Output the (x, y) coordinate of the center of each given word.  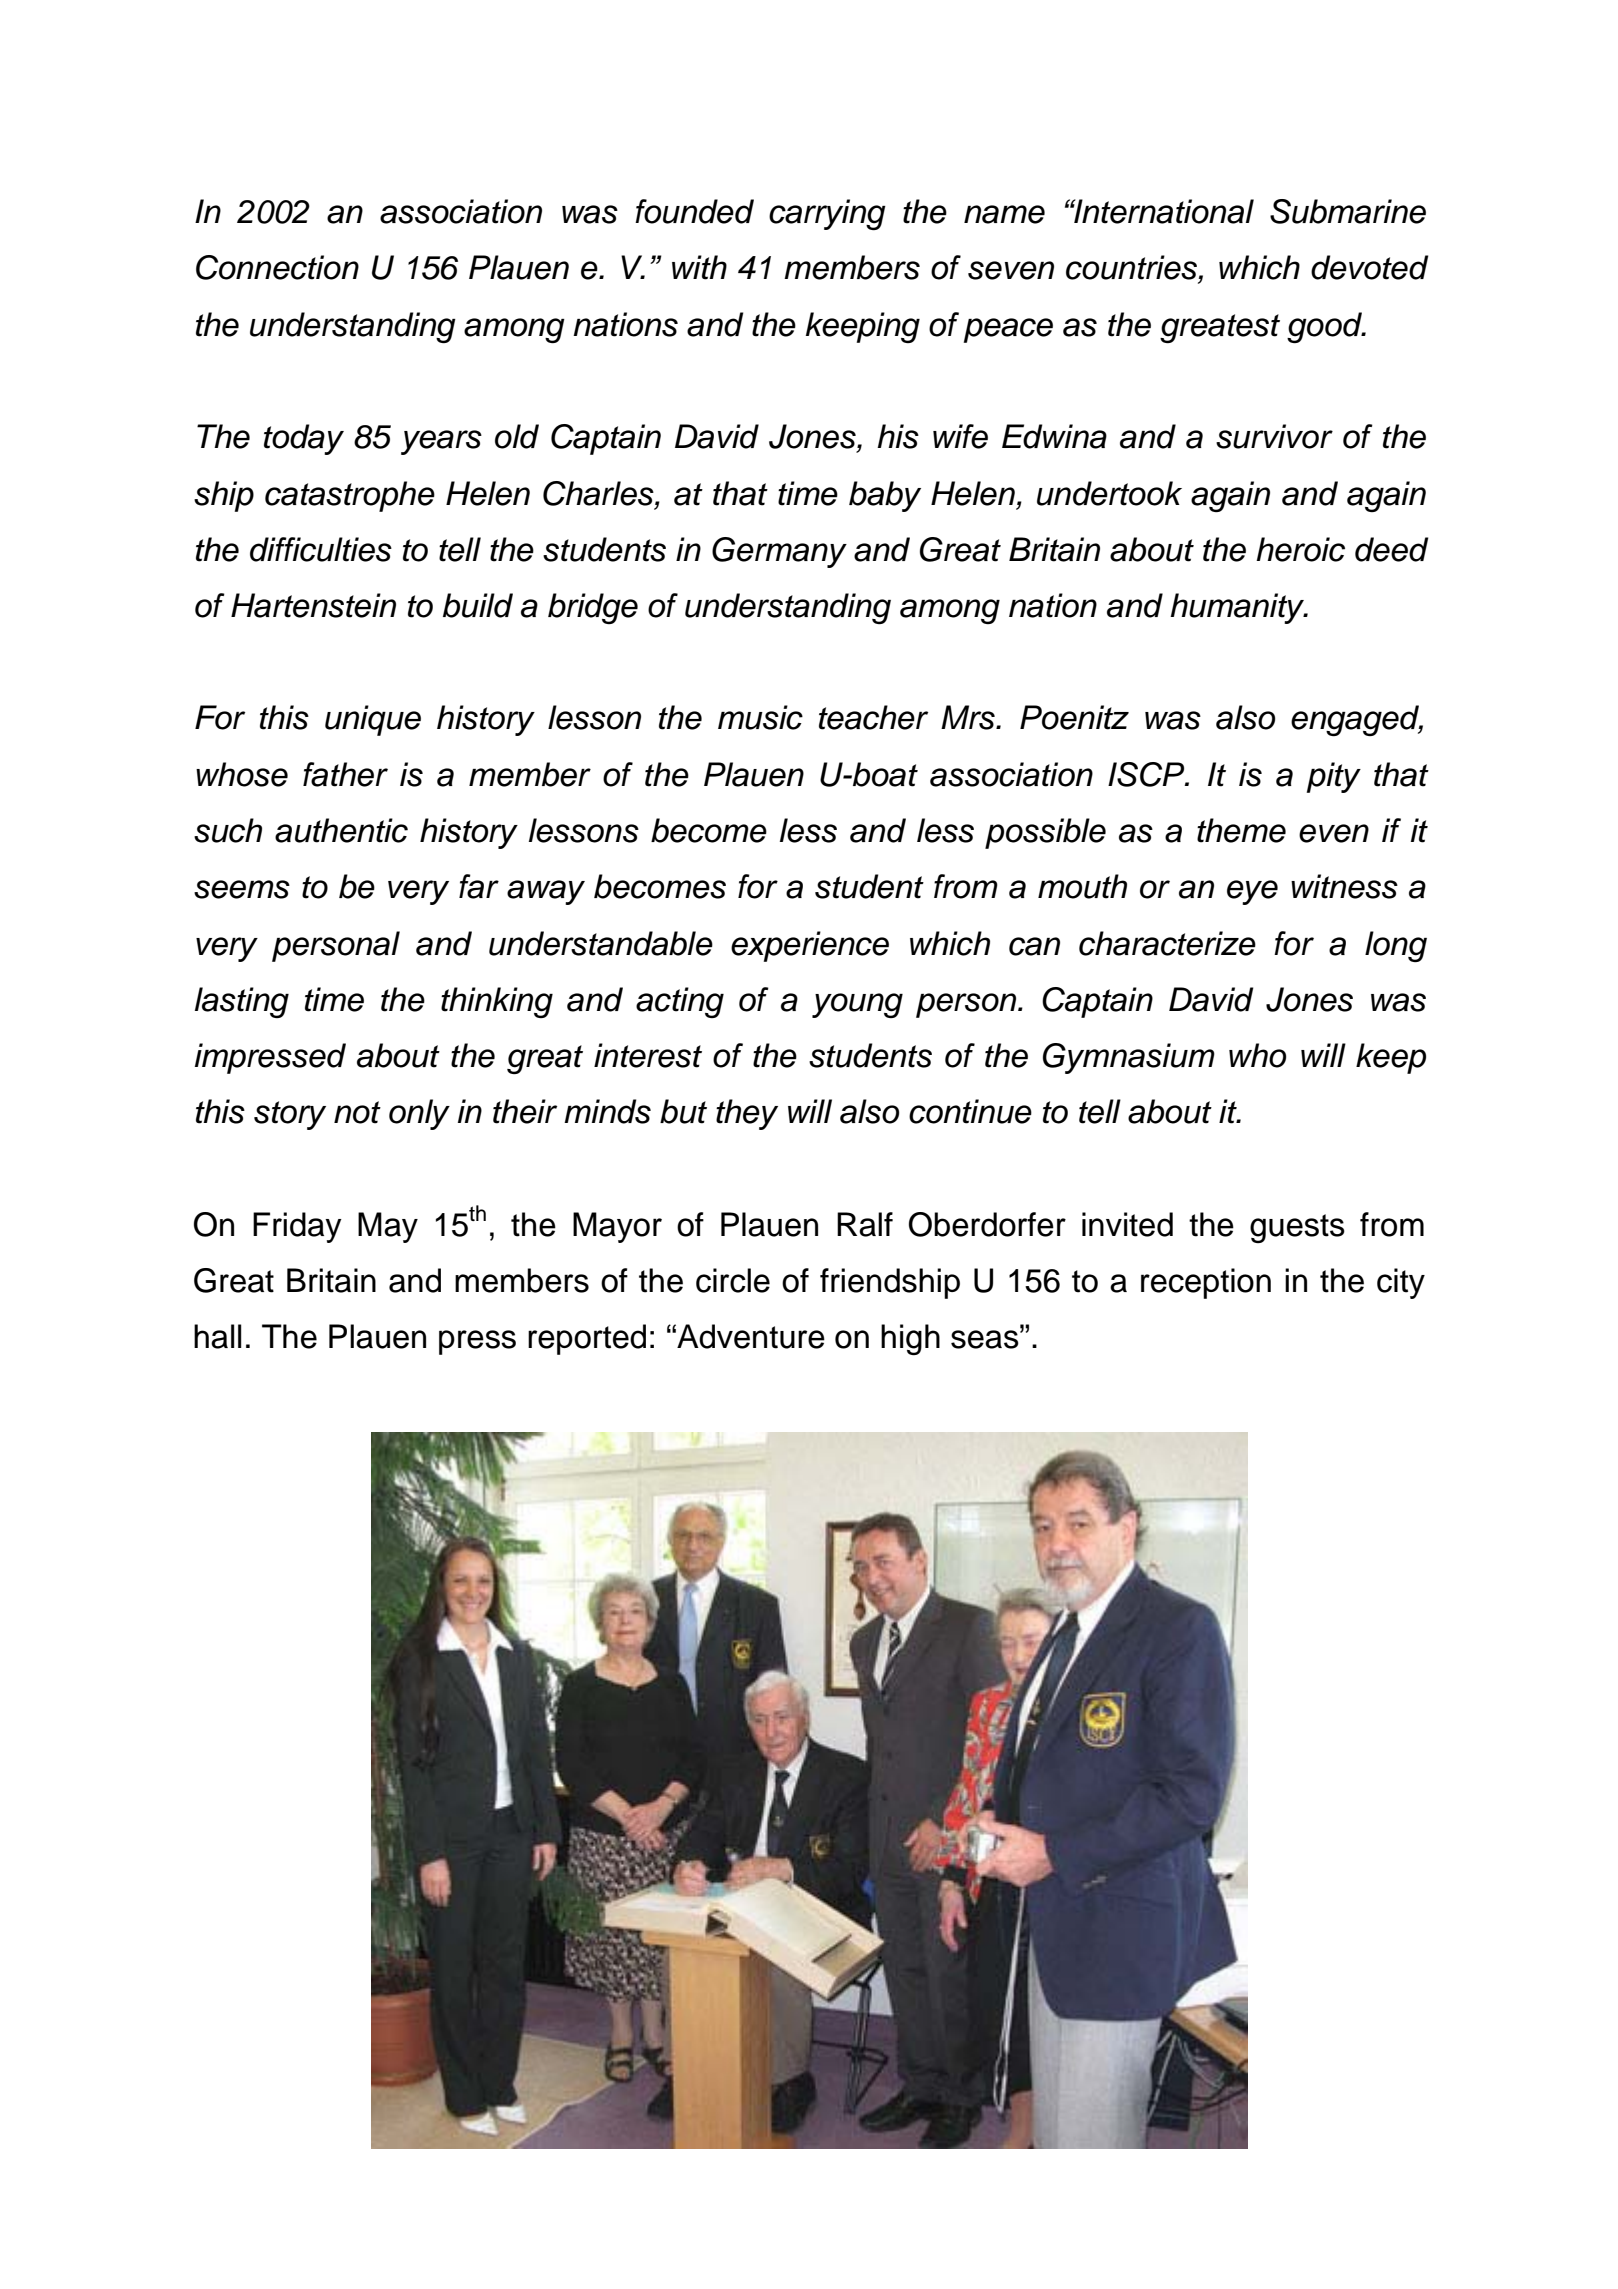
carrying (827, 214)
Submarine (1348, 211)
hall (217, 1336)
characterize (1167, 943)
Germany (779, 552)
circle (733, 1280)
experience (810, 946)
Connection (277, 267)
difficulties (321, 549)
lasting (242, 1002)
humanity (1238, 608)
